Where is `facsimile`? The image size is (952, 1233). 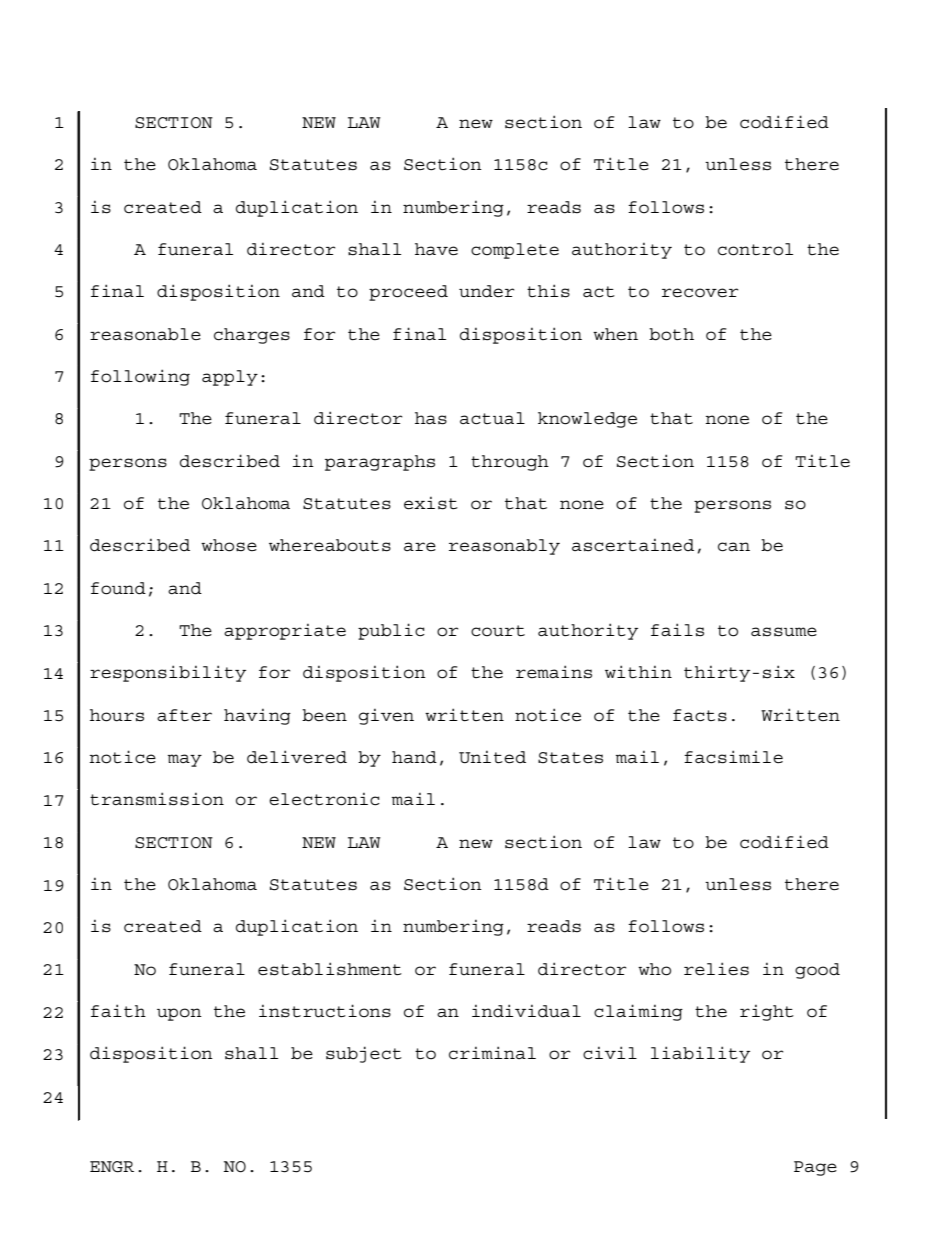
facsimile is located at coordinates (733, 757).
